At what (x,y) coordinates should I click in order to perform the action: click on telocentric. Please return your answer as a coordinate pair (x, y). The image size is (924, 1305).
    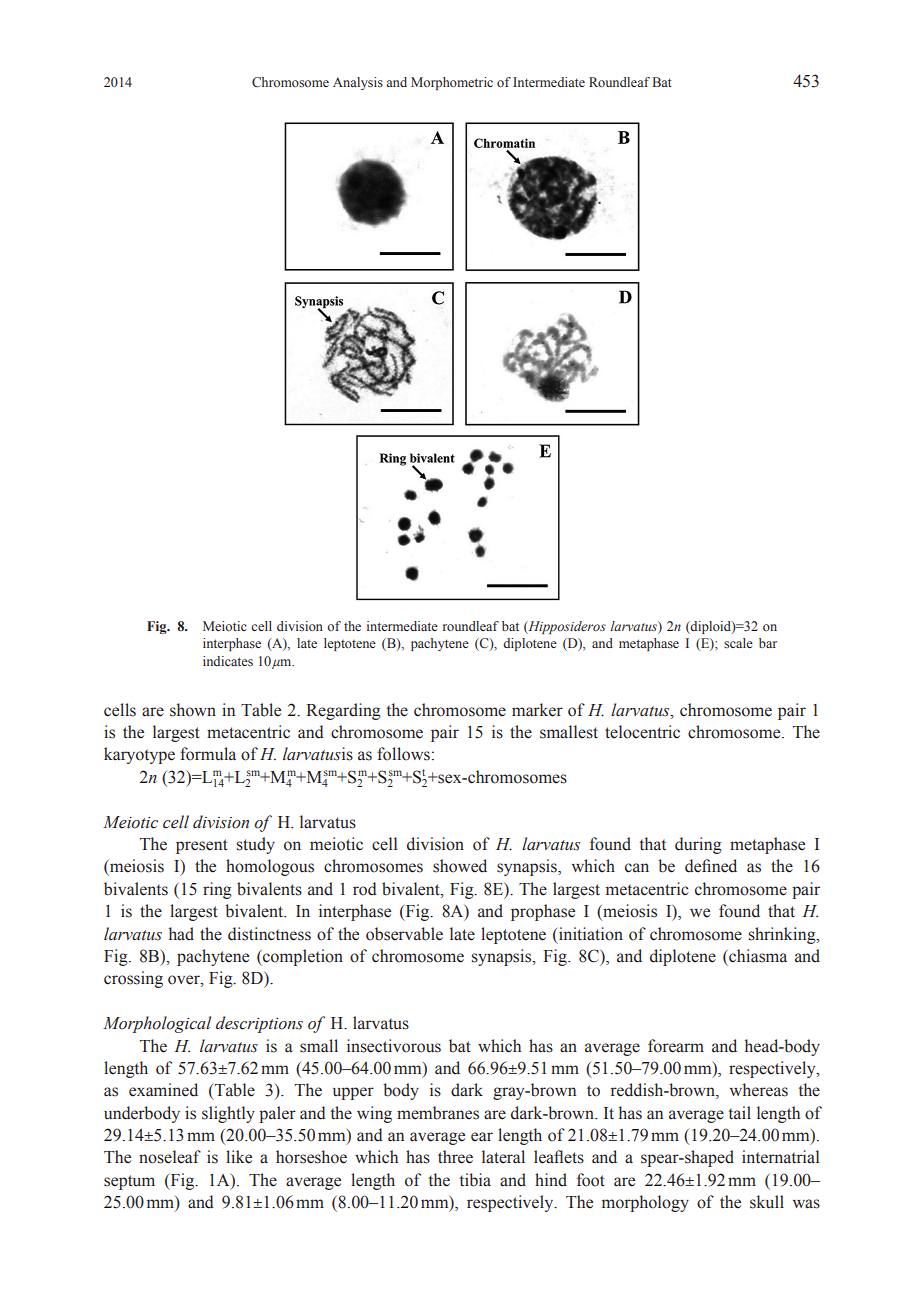
    Looking at the image, I should click on (642, 732).
